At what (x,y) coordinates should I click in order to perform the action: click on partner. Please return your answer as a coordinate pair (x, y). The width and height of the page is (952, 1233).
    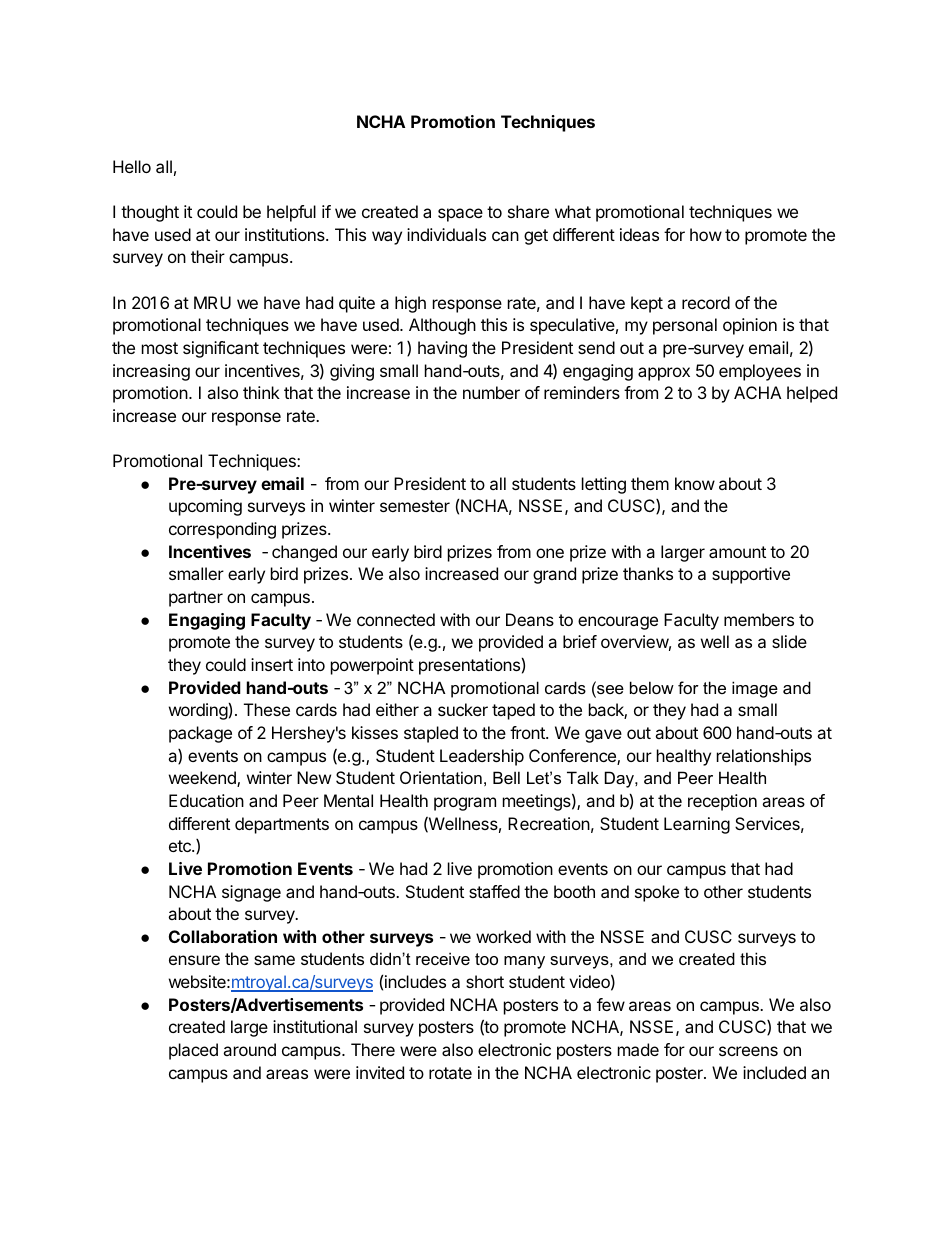
    Looking at the image, I should click on (196, 599).
